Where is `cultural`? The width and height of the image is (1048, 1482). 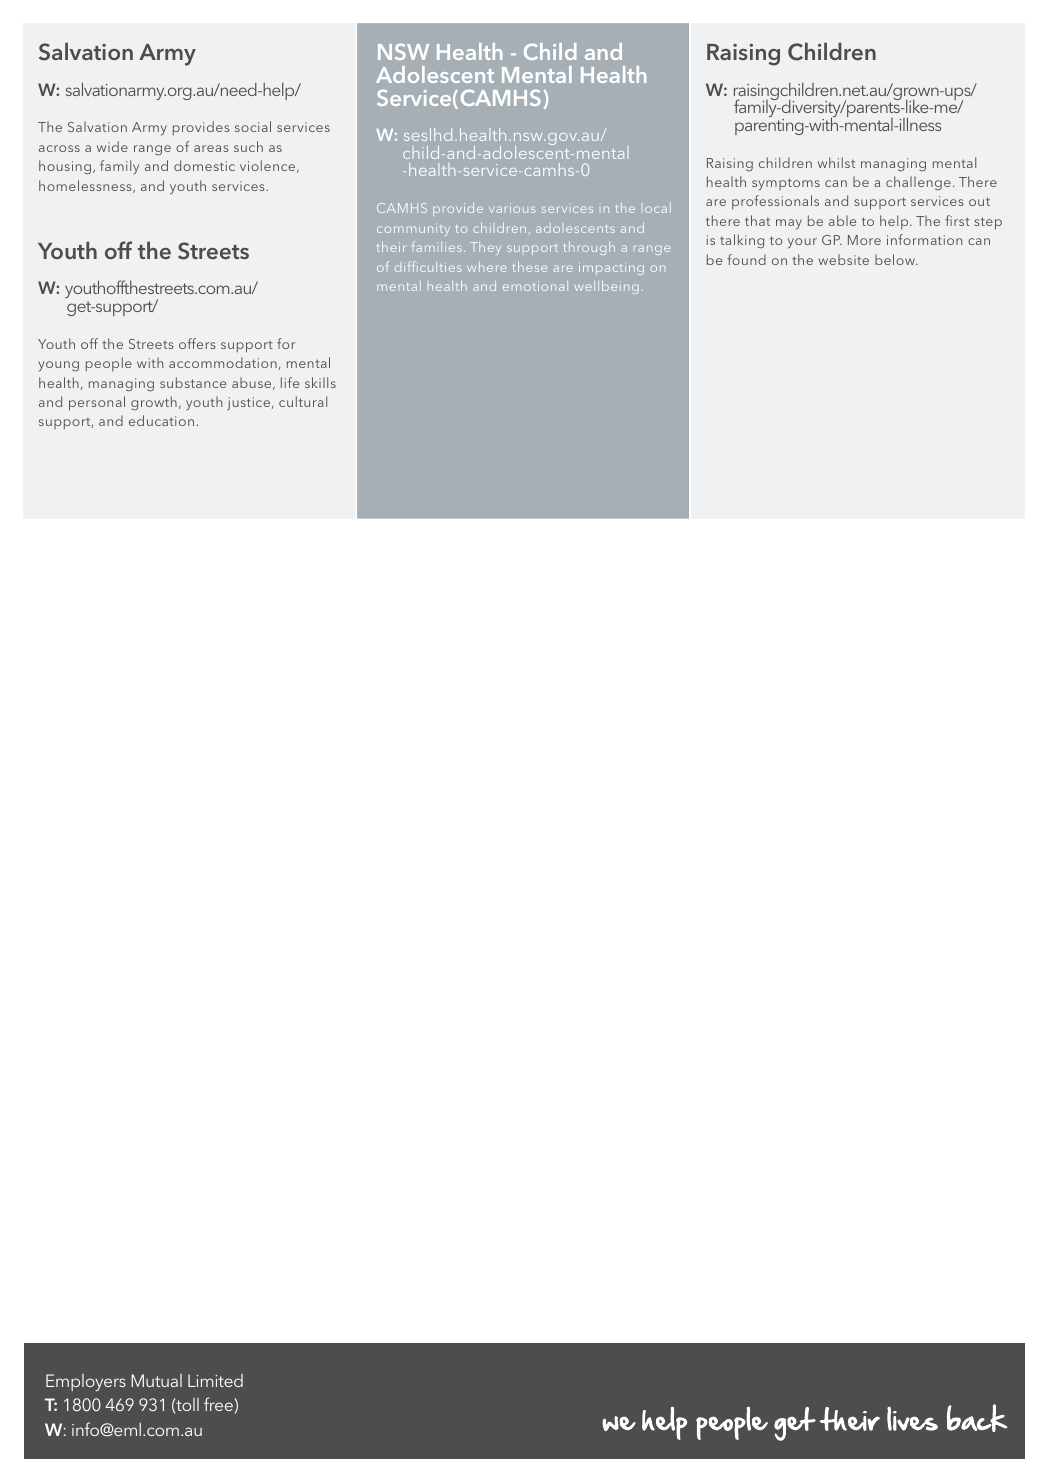
cultural is located at coordinates (303, 401).
